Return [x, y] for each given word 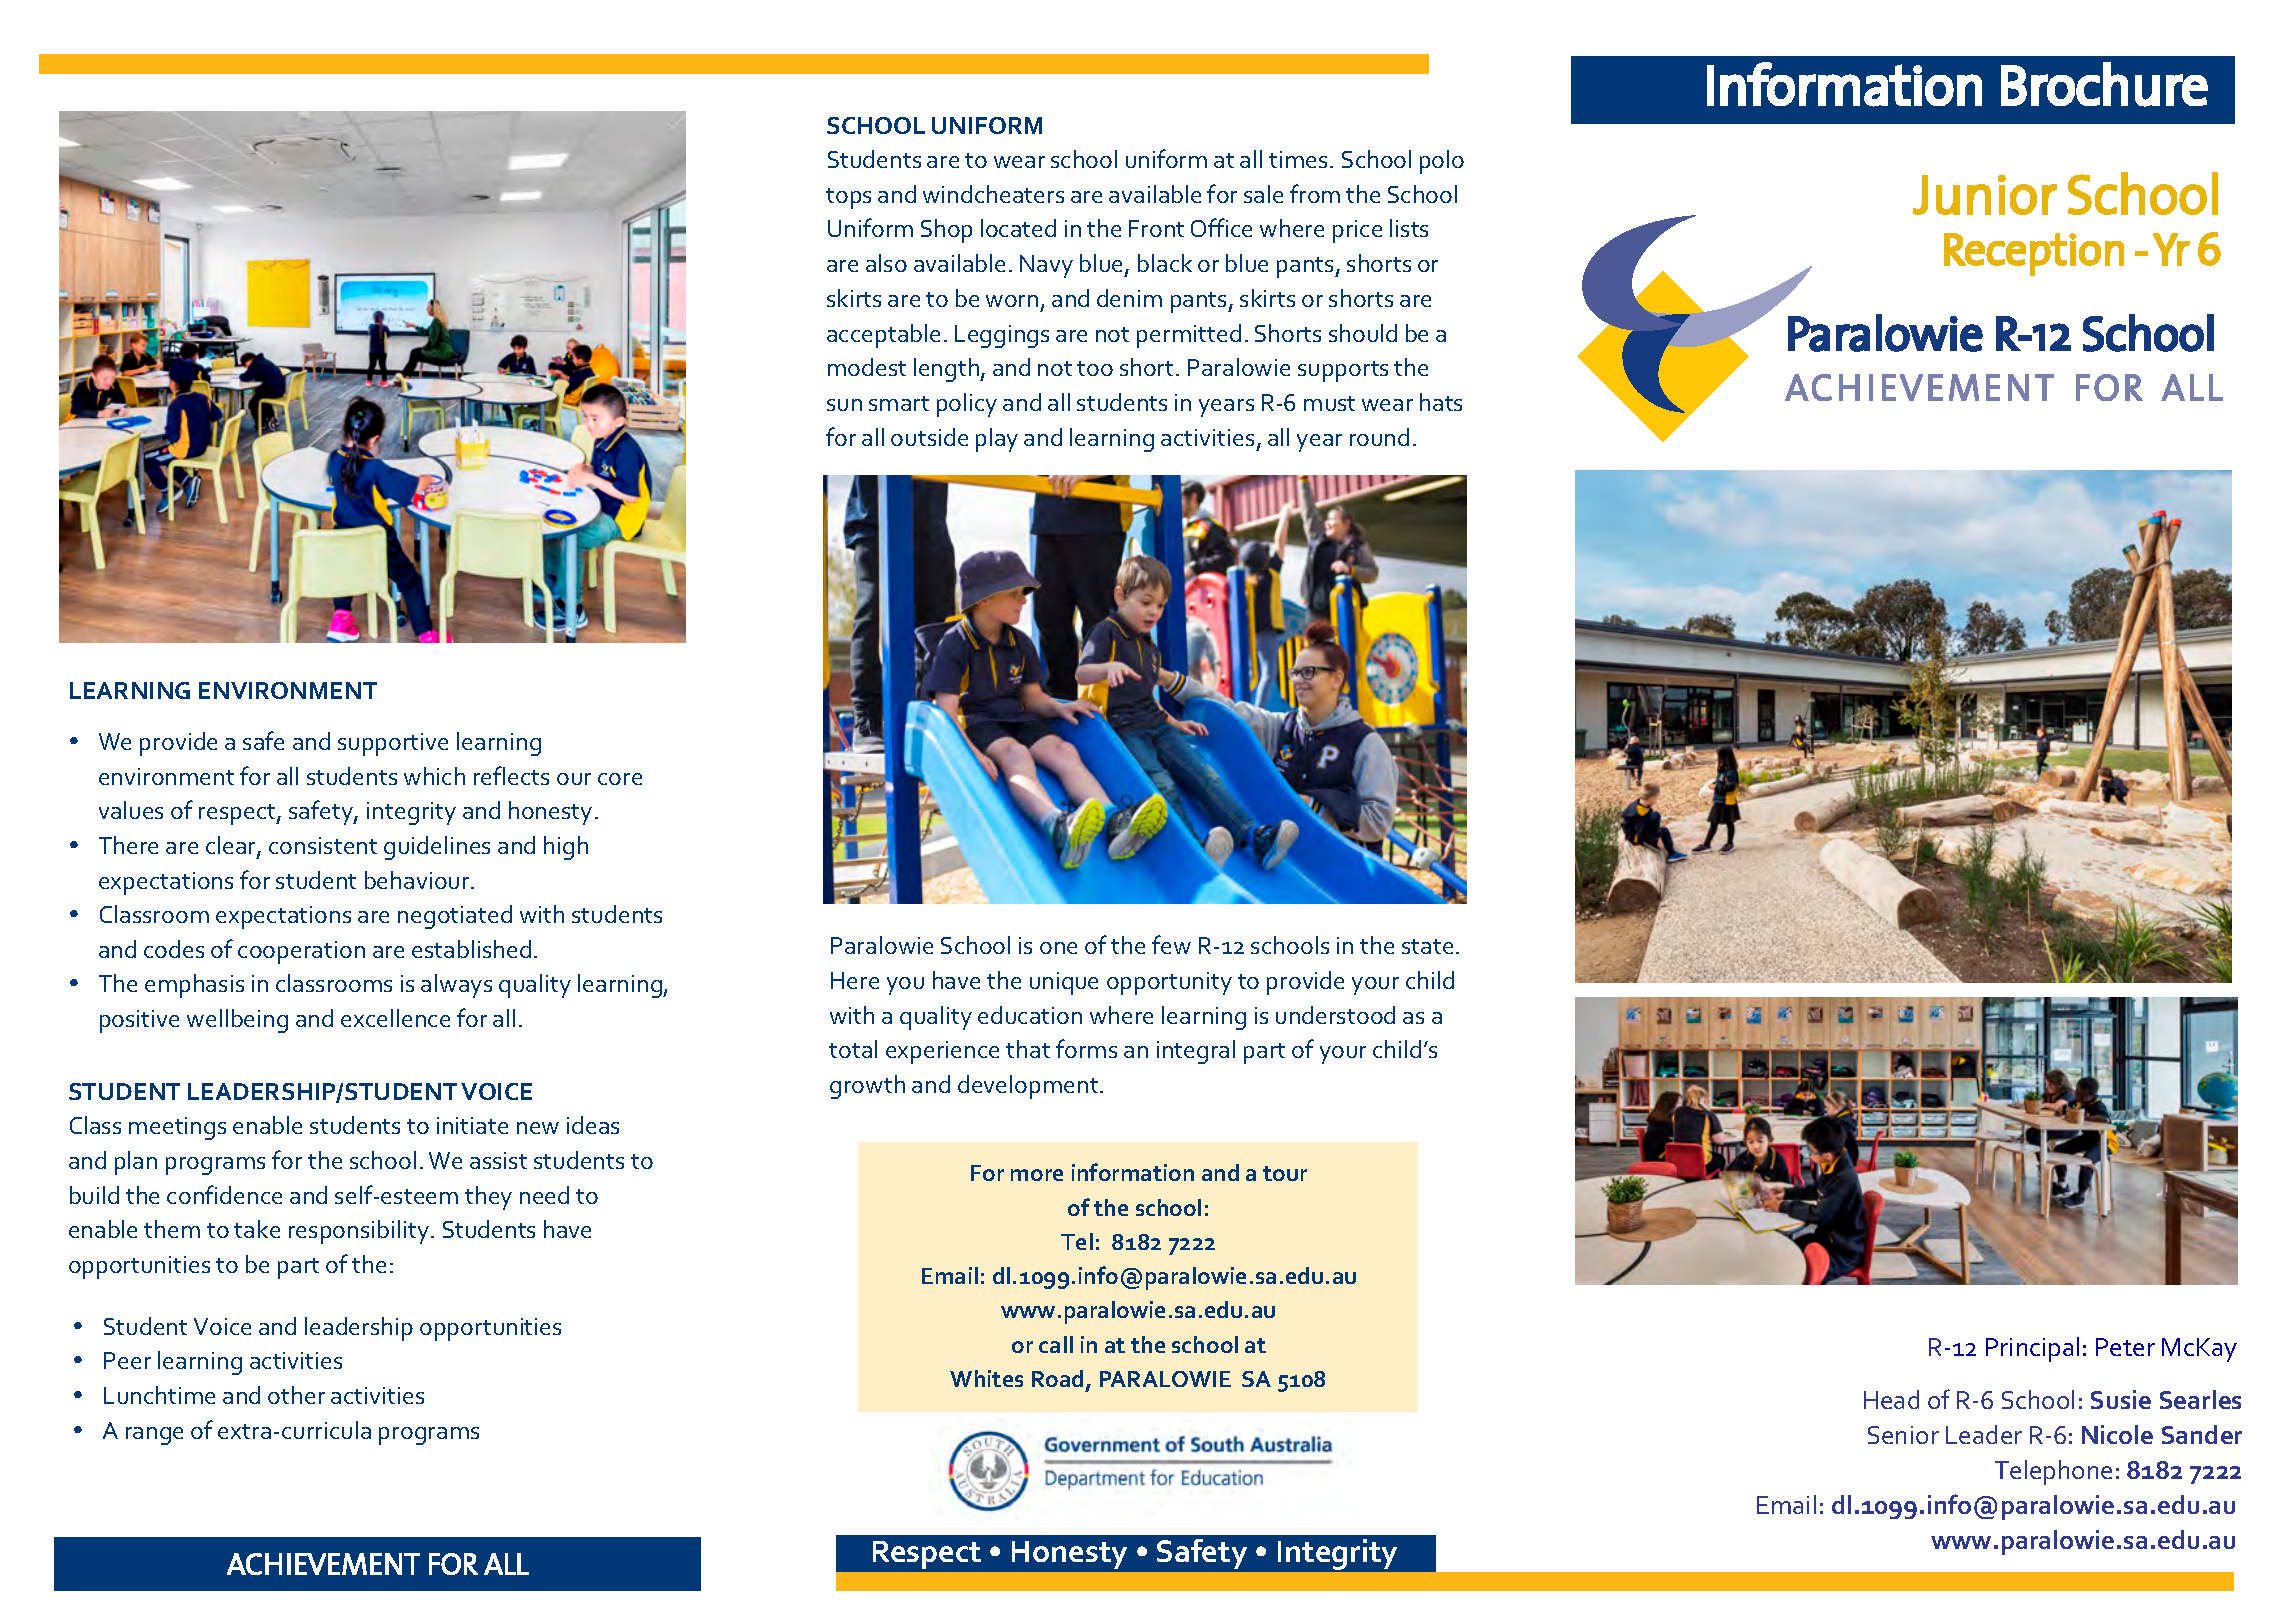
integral [1196, 1052]
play [997, 440]
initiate [472, 1125]
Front [1156, 228]
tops [848, 198]
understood [1335, 1015]
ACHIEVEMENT [323, 1564]
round [1379, 437]
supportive [393, 744]
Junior [1985, 194]
